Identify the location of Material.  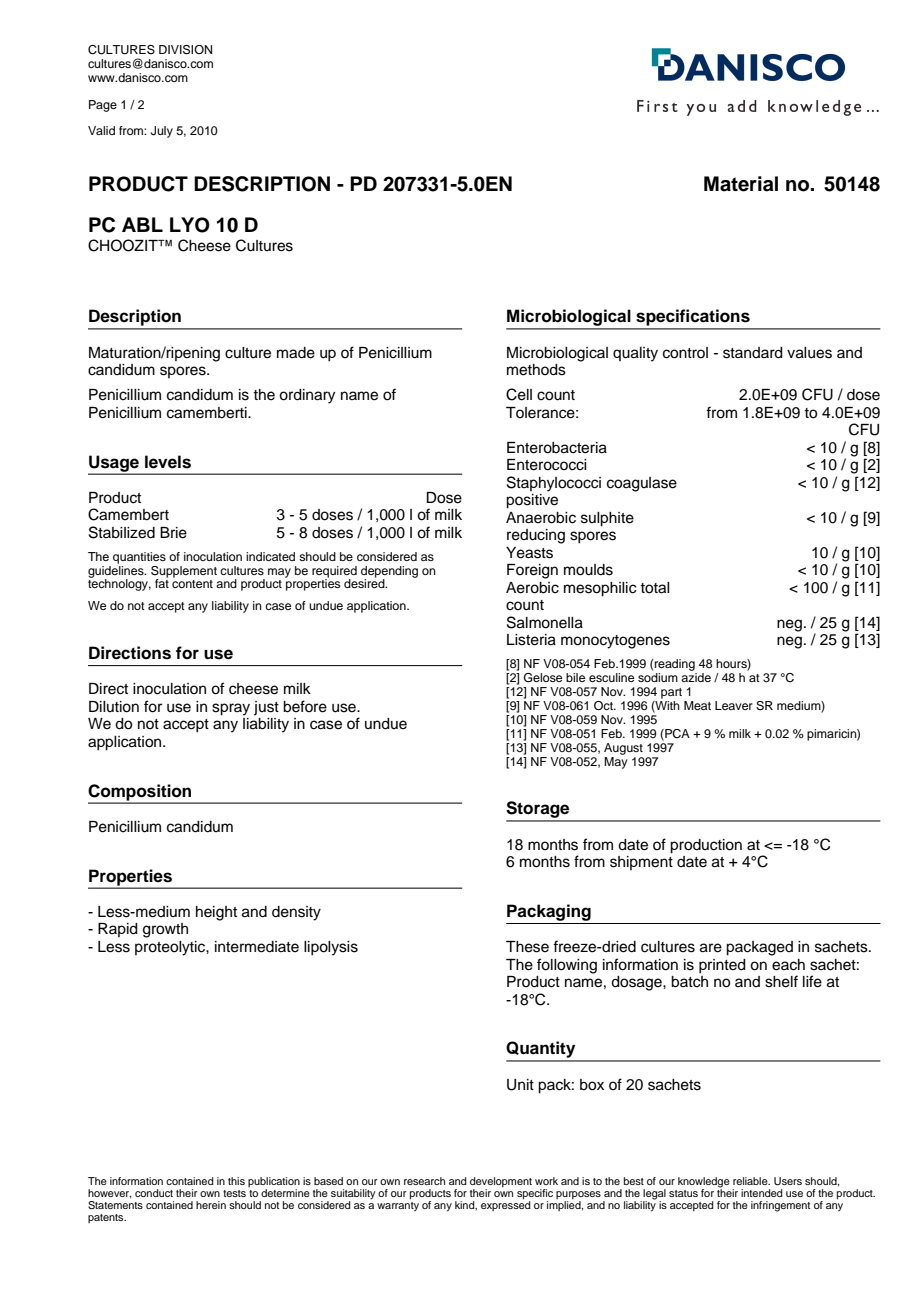
(741, 184).
